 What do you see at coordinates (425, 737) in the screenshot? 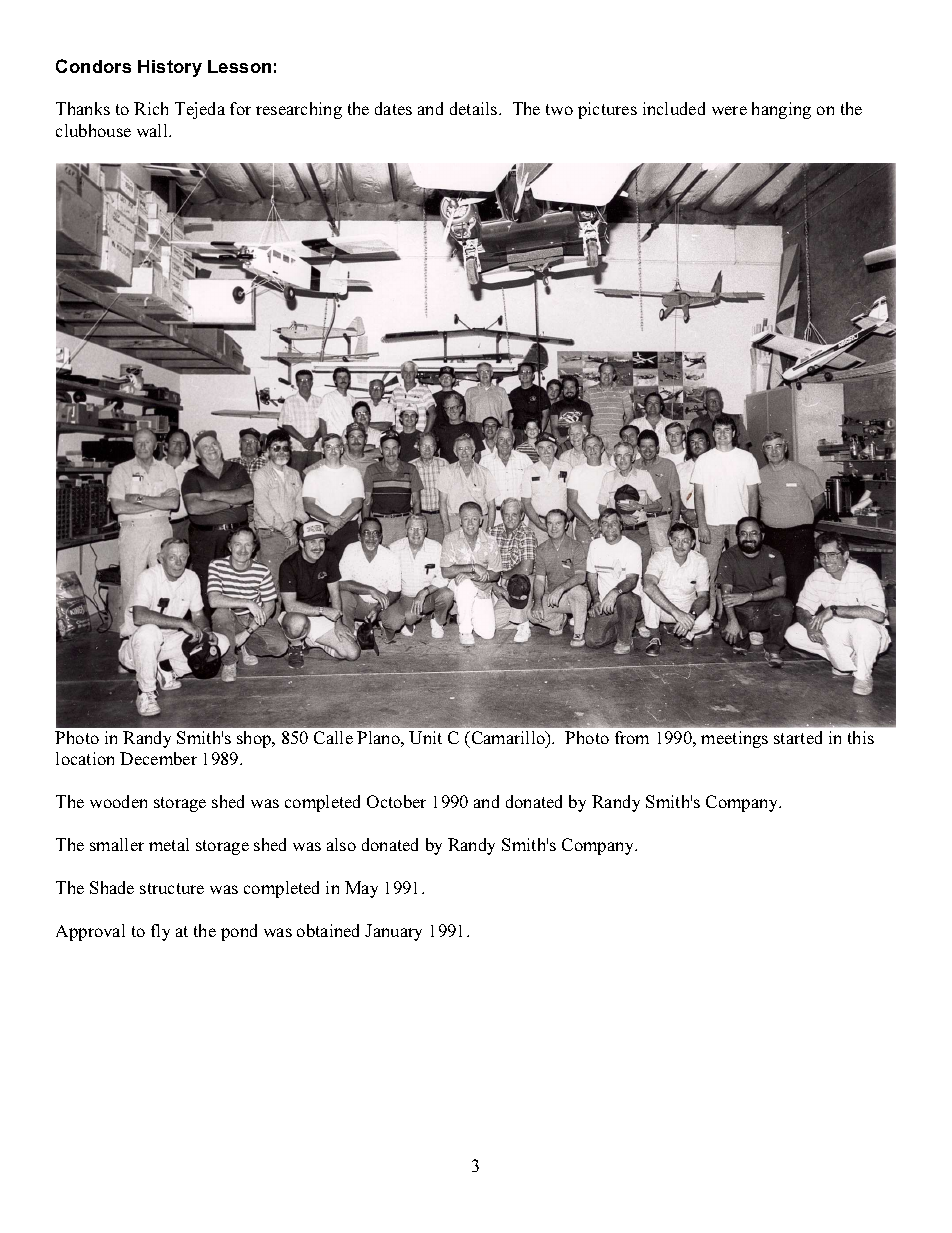
I see `Unit` at bounding box center [425, 737].
